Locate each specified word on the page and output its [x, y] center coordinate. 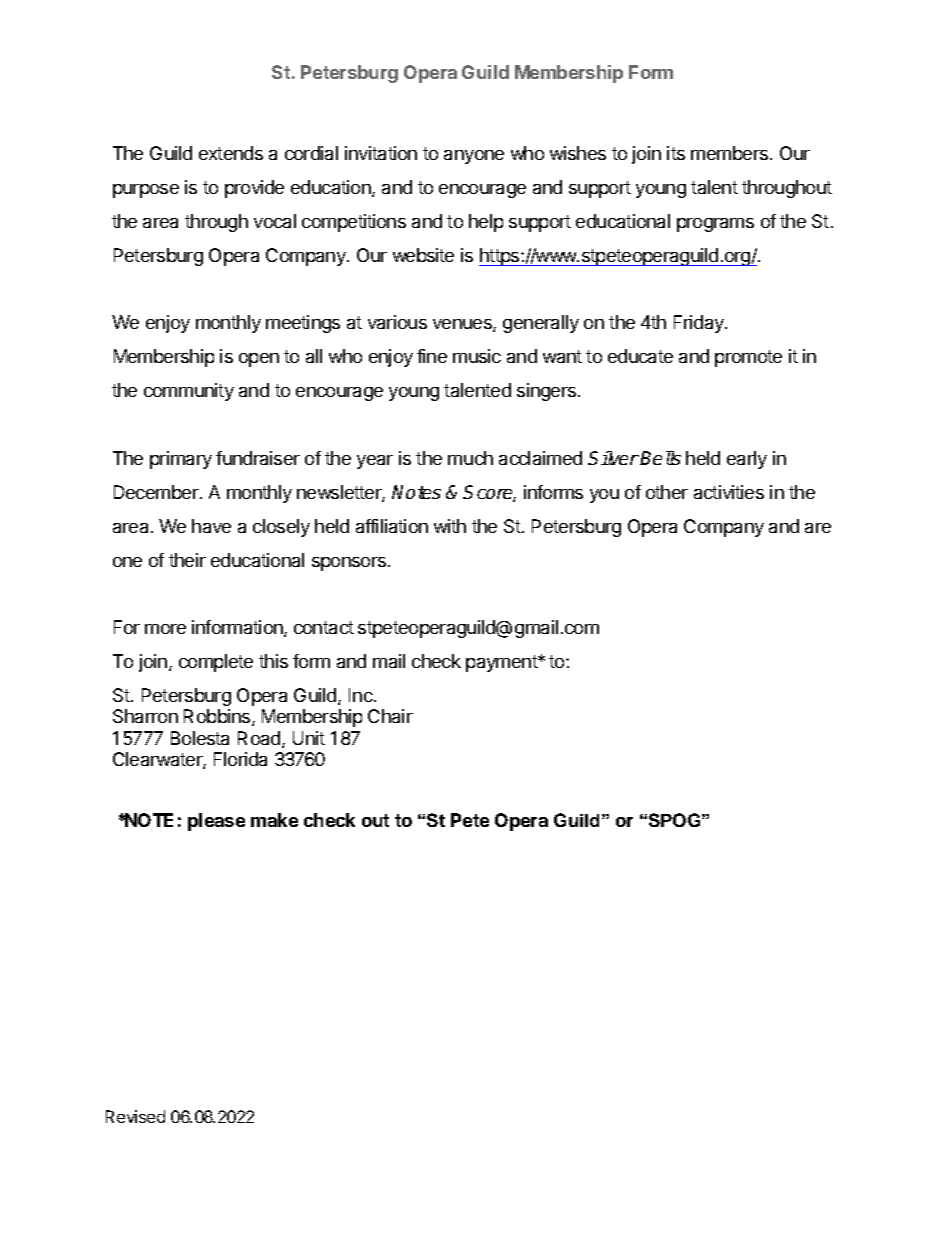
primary [181, 460]
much [470, 458]
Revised [135, 1116]
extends [231, 153]
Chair [390, 716]
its [676, 153]
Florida [240, 759]
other [667, 492]
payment [502, 663]
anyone [474, 157]
